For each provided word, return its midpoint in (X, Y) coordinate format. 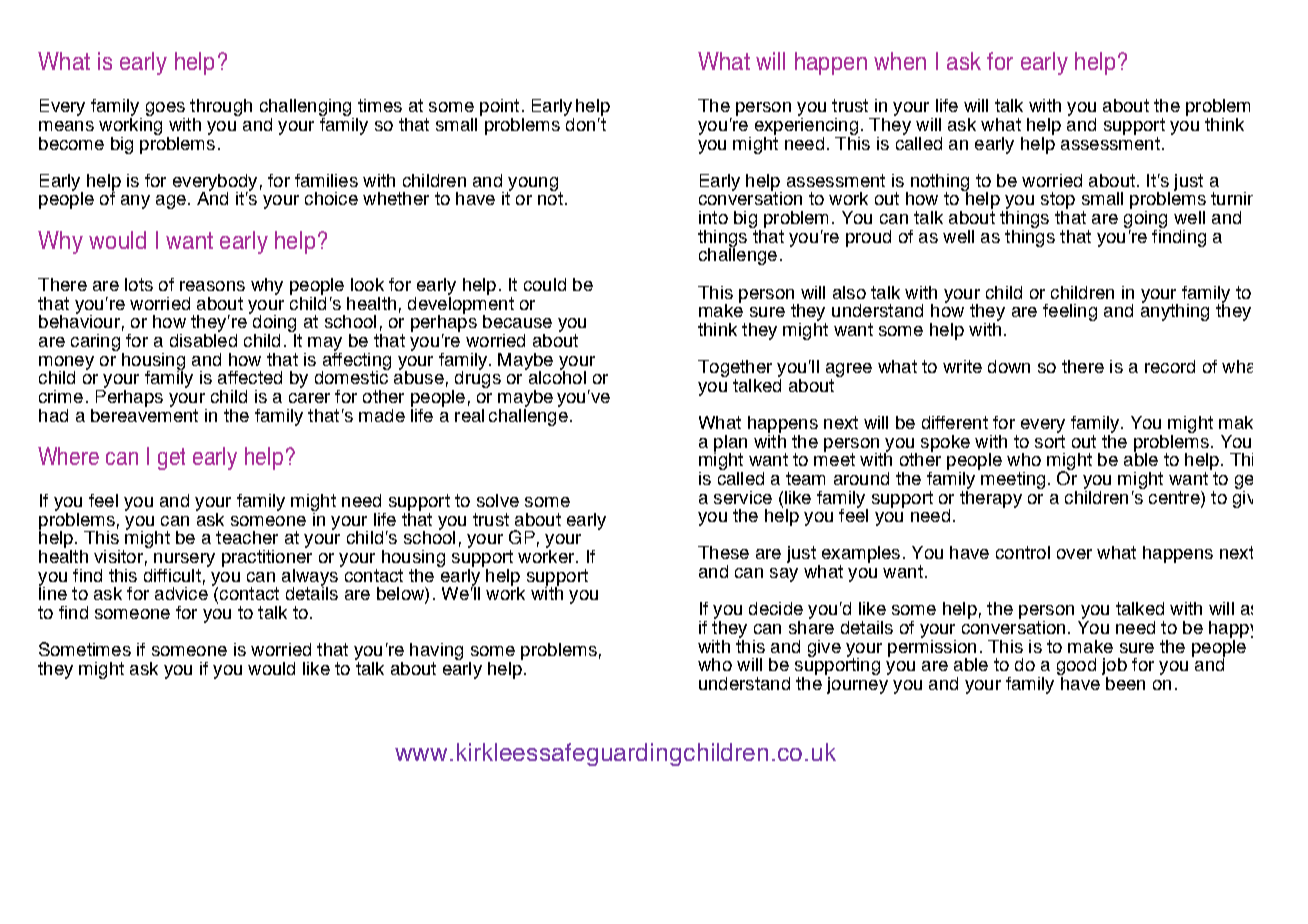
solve (498, 500)
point (499, 107)
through (220, 109)
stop (1058, 202)
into (713, 217)
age (171, 202)
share (811, 626)
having (436, 653)
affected (250, 377)
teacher (247, 537)
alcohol (556, 376)
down (1009, 366)
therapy (991, 498)
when (900, 61)
